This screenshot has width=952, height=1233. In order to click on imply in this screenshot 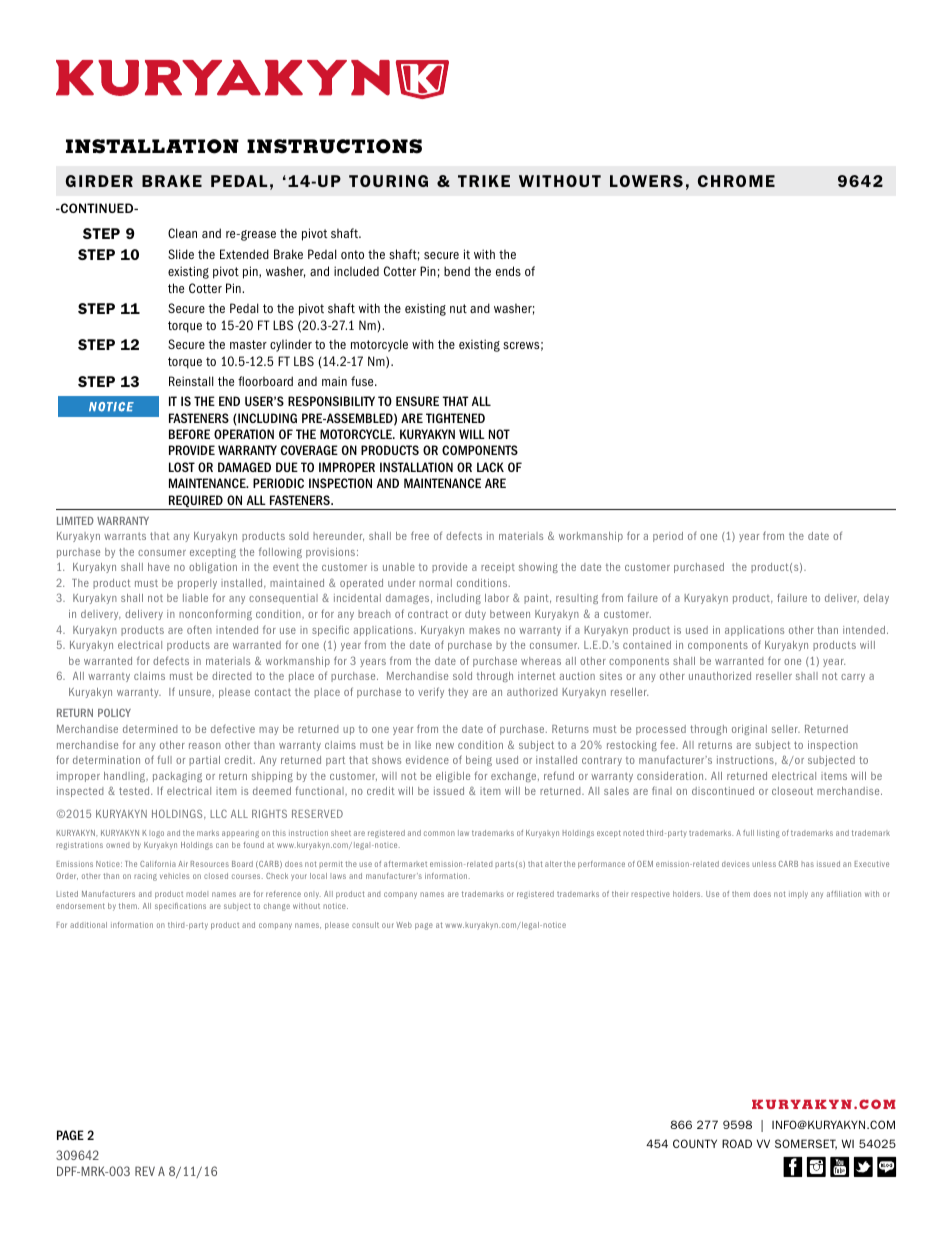, I will do `click(798, 895)`.
